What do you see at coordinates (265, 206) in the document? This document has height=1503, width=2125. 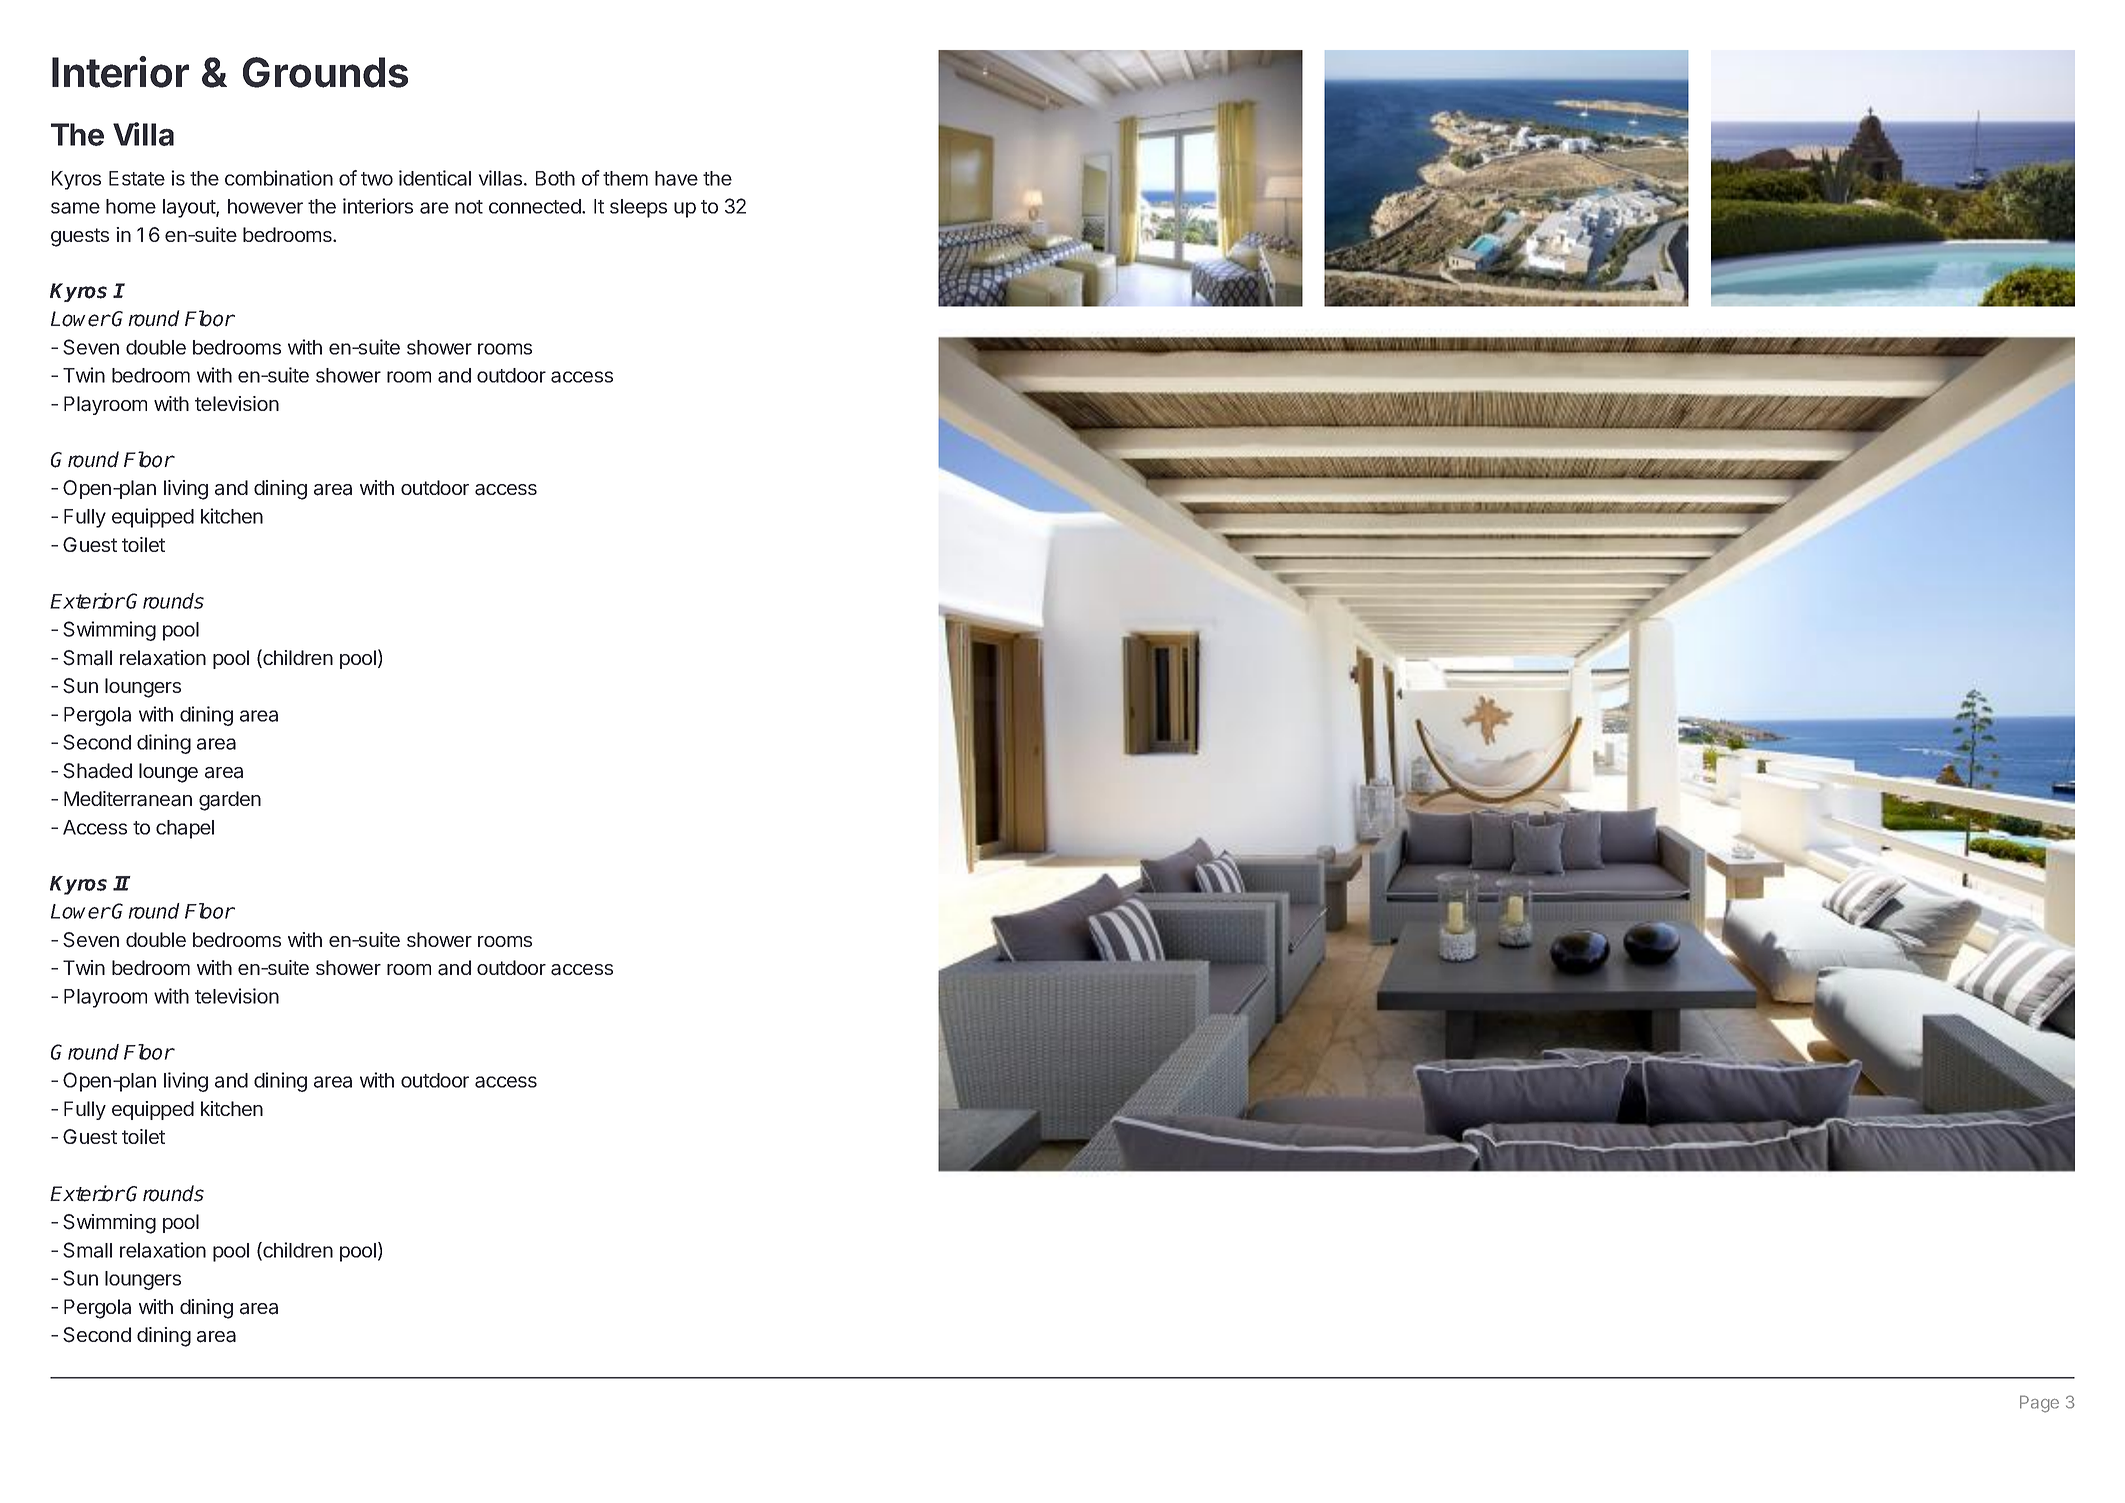 I see `however` at bounding box center [265, 206].
